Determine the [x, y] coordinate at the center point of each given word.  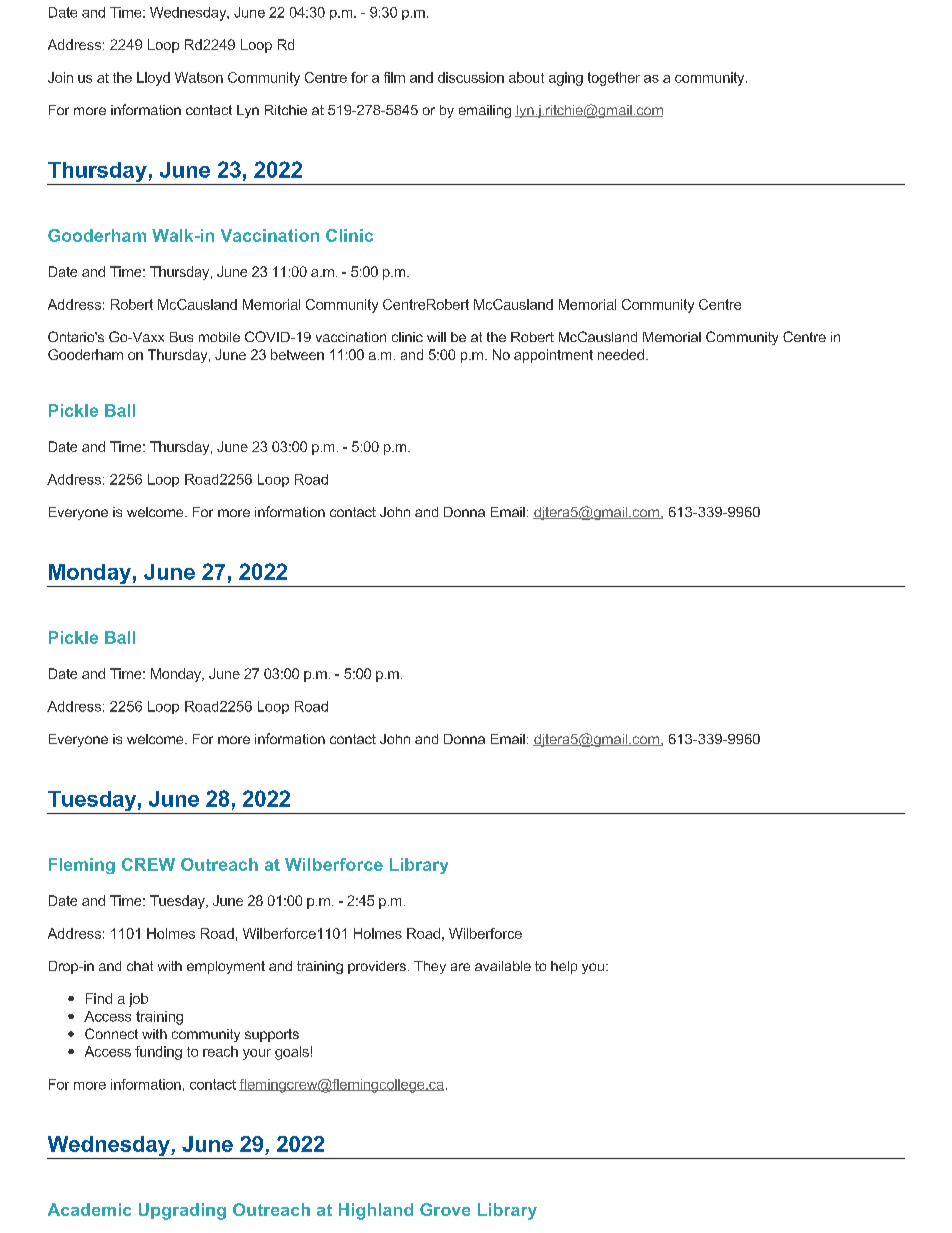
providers [377, 967]
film [394, 77]
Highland [376, 1211]
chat [140, 966]
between [297, 354]
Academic [89, 1209]
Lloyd [153, 79]
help [564, 967]
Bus [181, 337]
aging [566, 79]
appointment [553, 356]
